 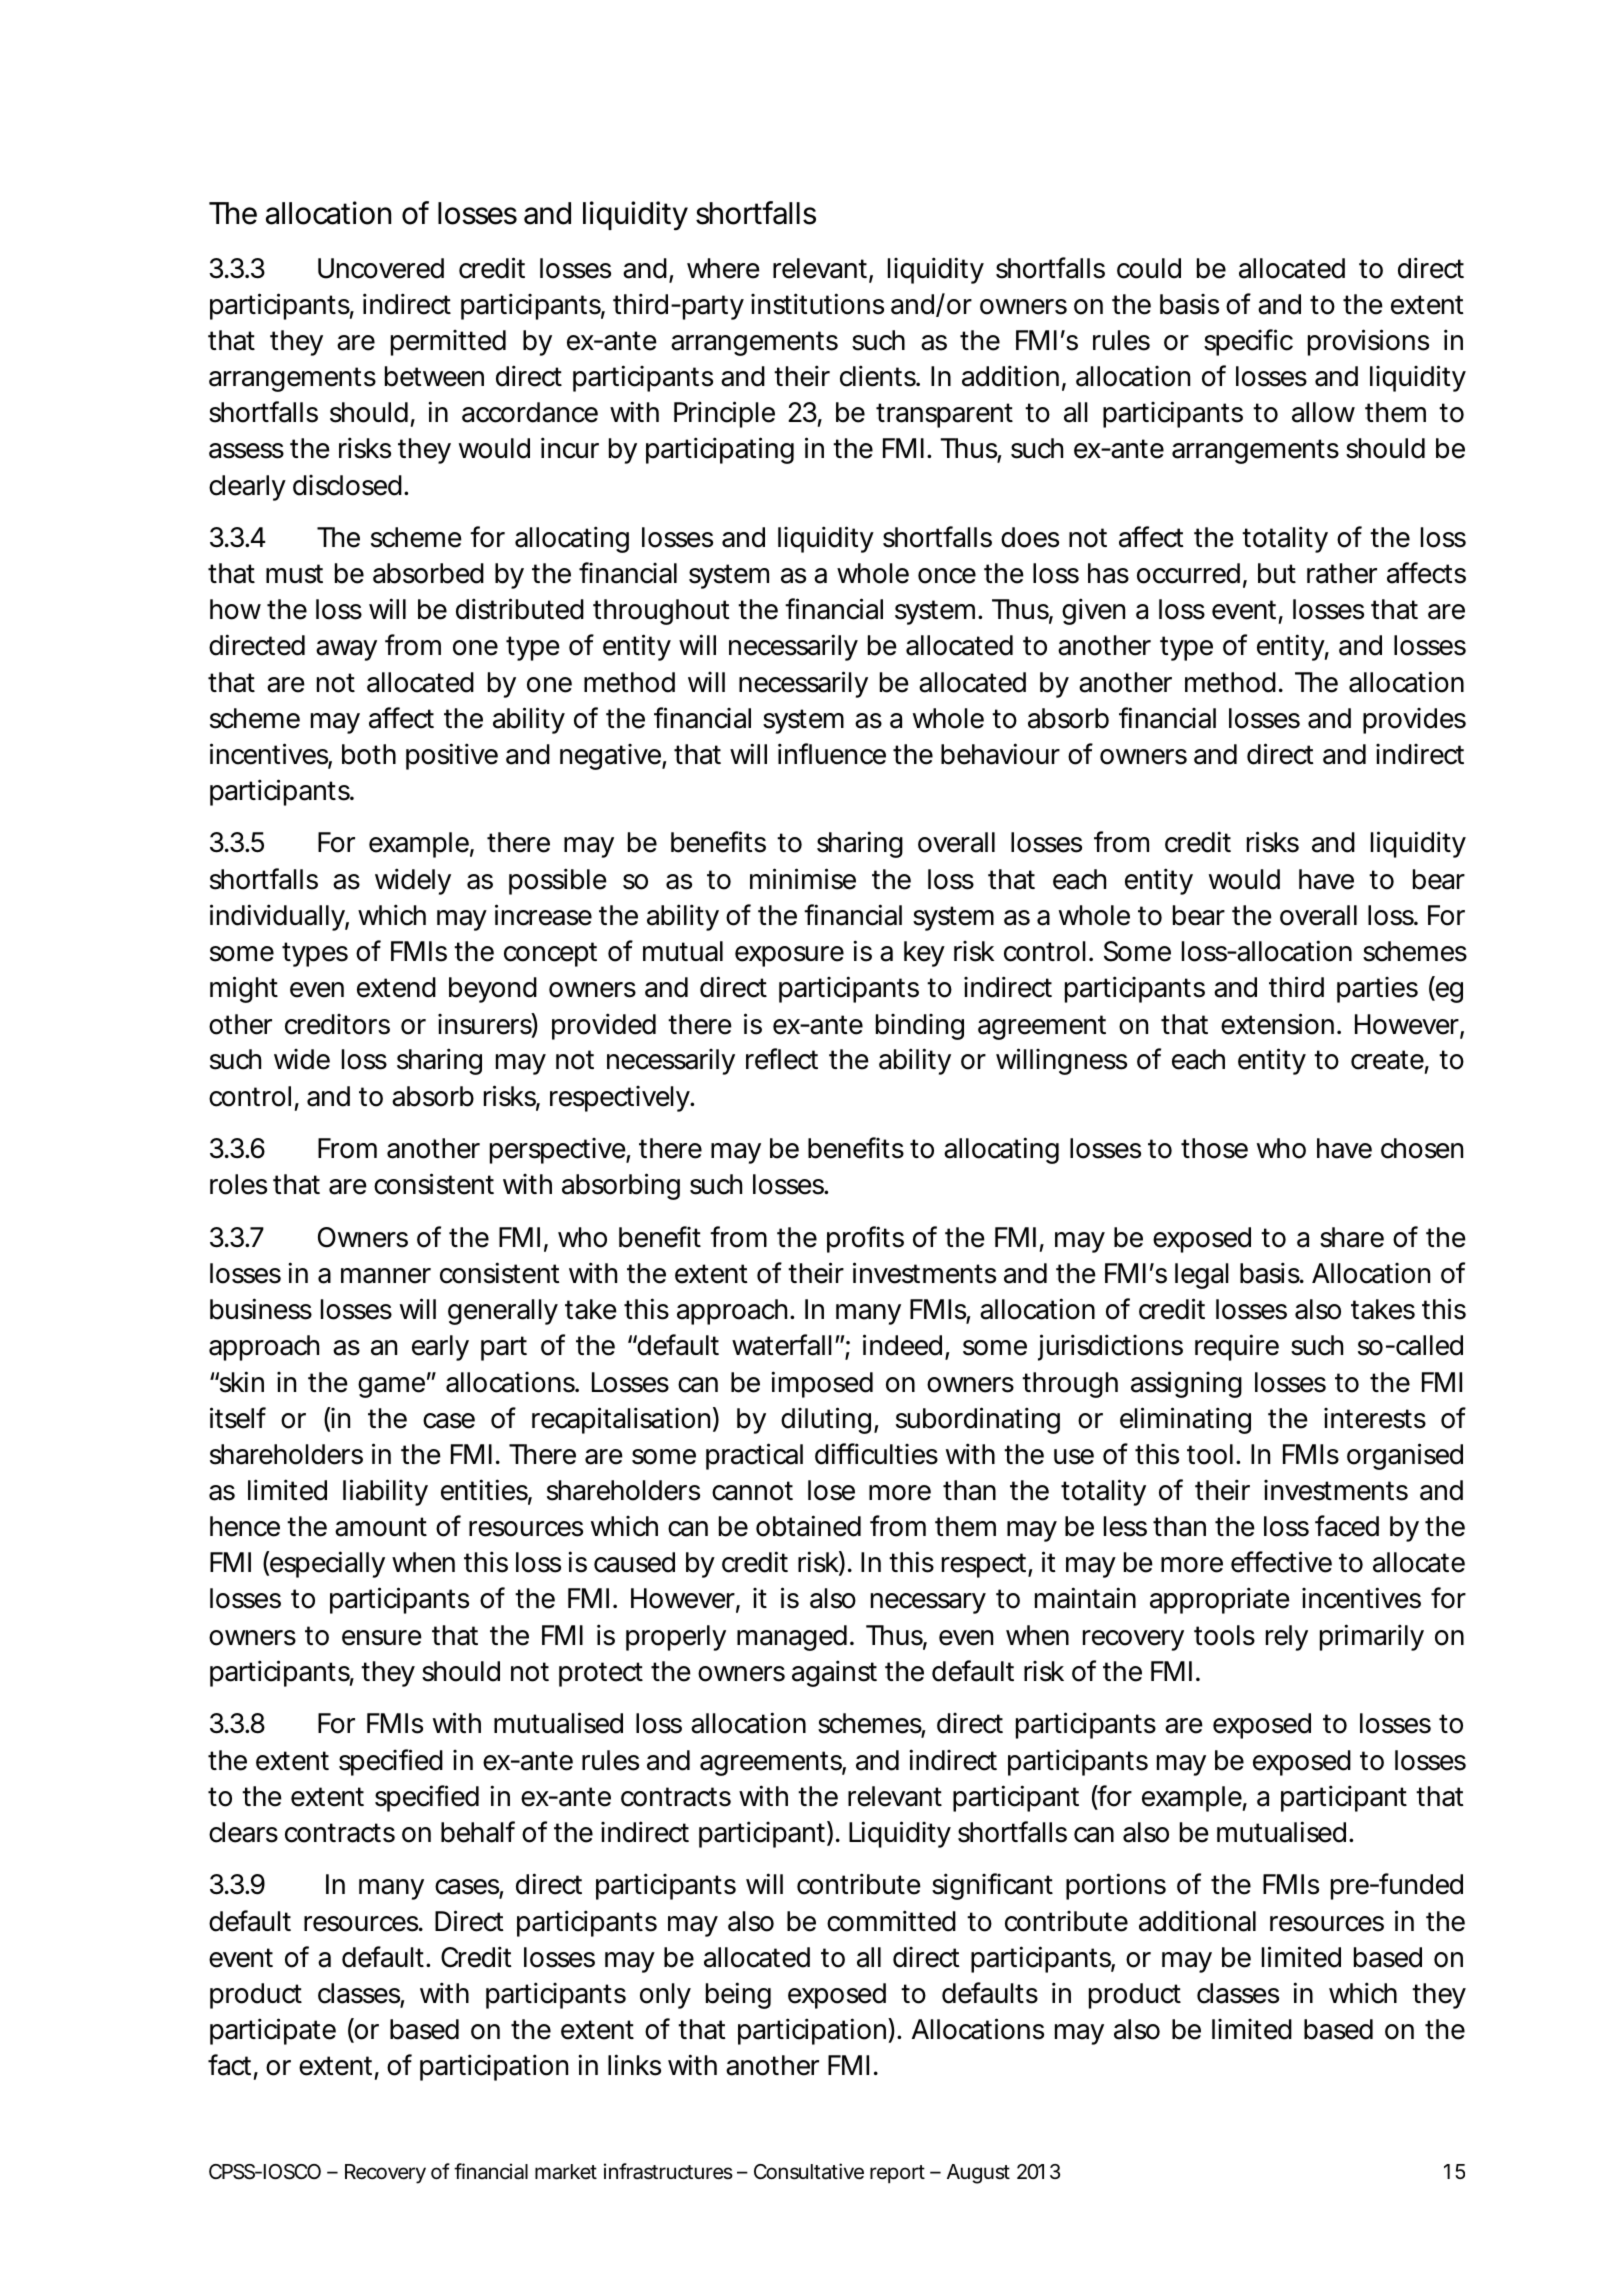 What do you see at coordinates (386, 1276) in the document?
I see `manner` at bounding box center [386, 1276].
